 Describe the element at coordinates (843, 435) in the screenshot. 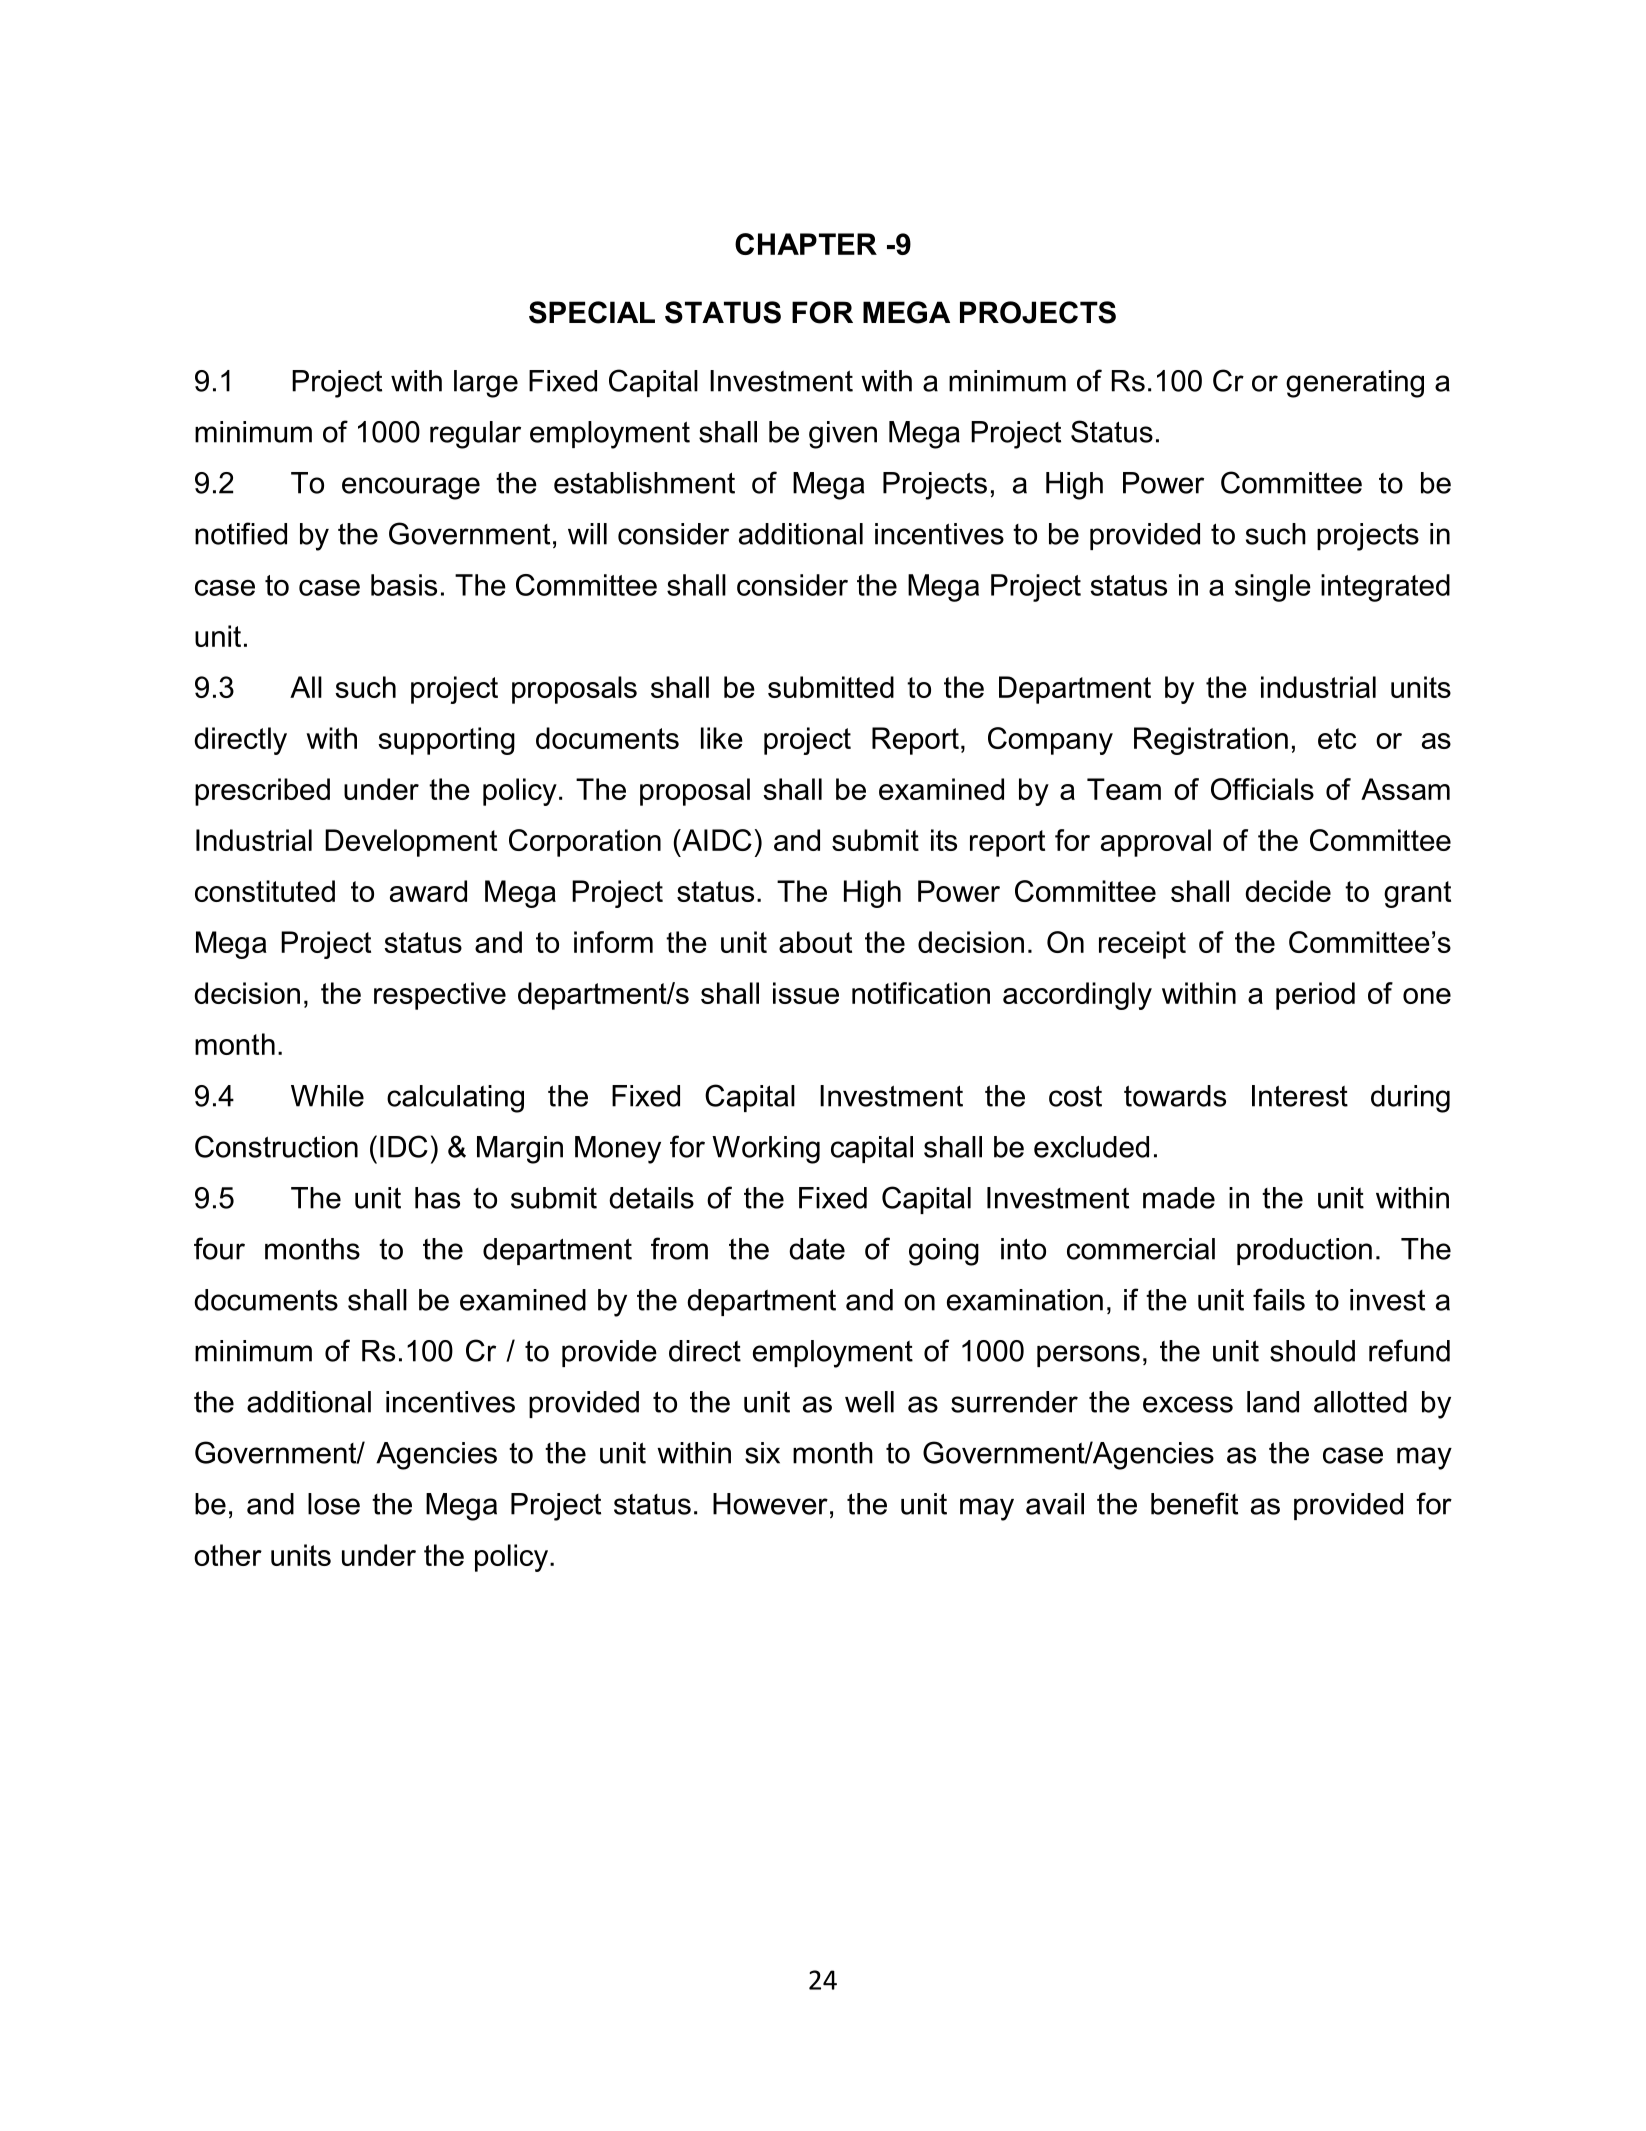

I see `given` at that location.
